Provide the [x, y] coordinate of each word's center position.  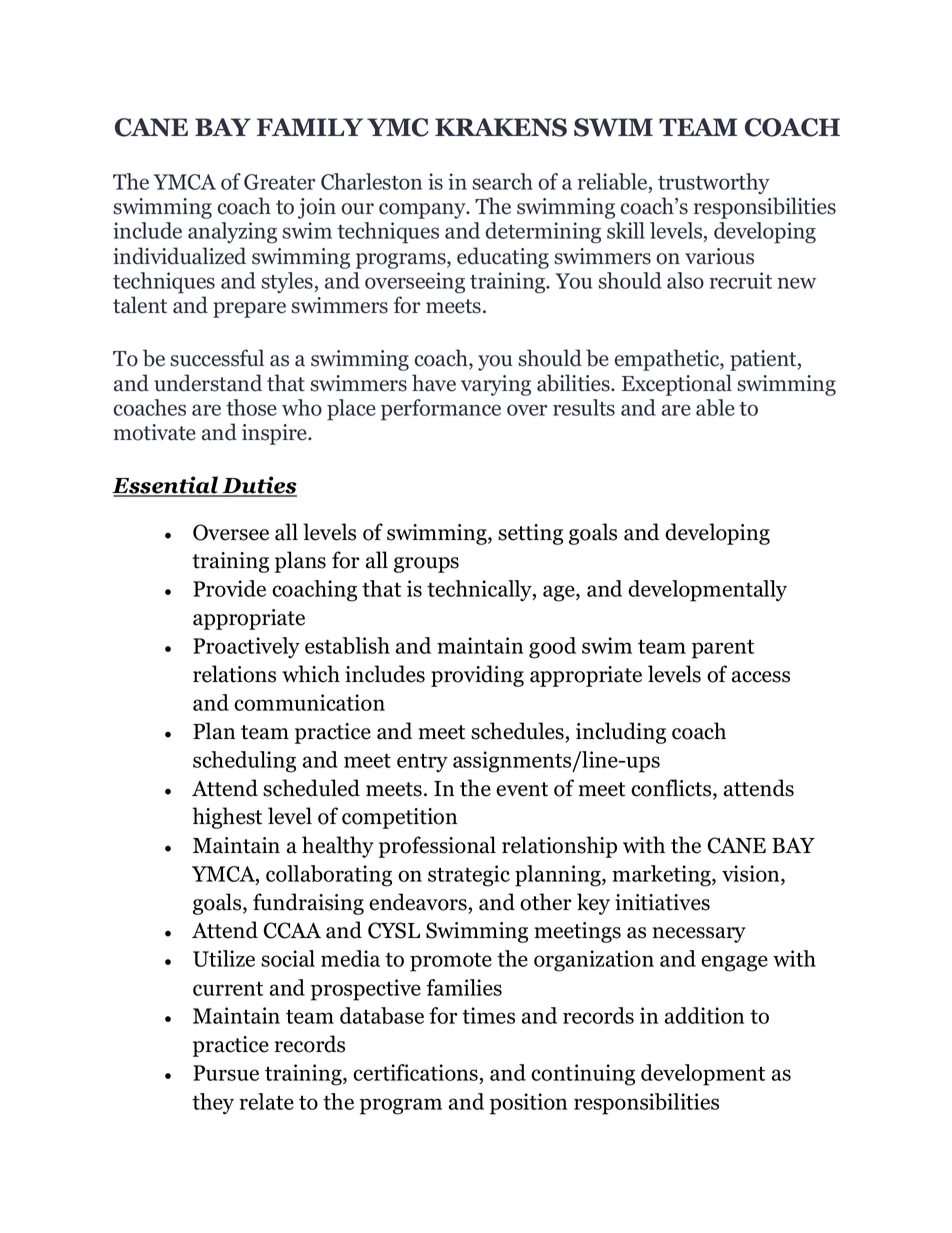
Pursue [226, 1073]
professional [437, 847]
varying [496, 385]
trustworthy [714, 183]
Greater [280, 182]
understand [208, 383]
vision [752, 873]
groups [426, 565]
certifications [416, 1074]
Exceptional [677, 385]
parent [723, 649]
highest [227, 818]
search [502, 181]
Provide [229, 588]
